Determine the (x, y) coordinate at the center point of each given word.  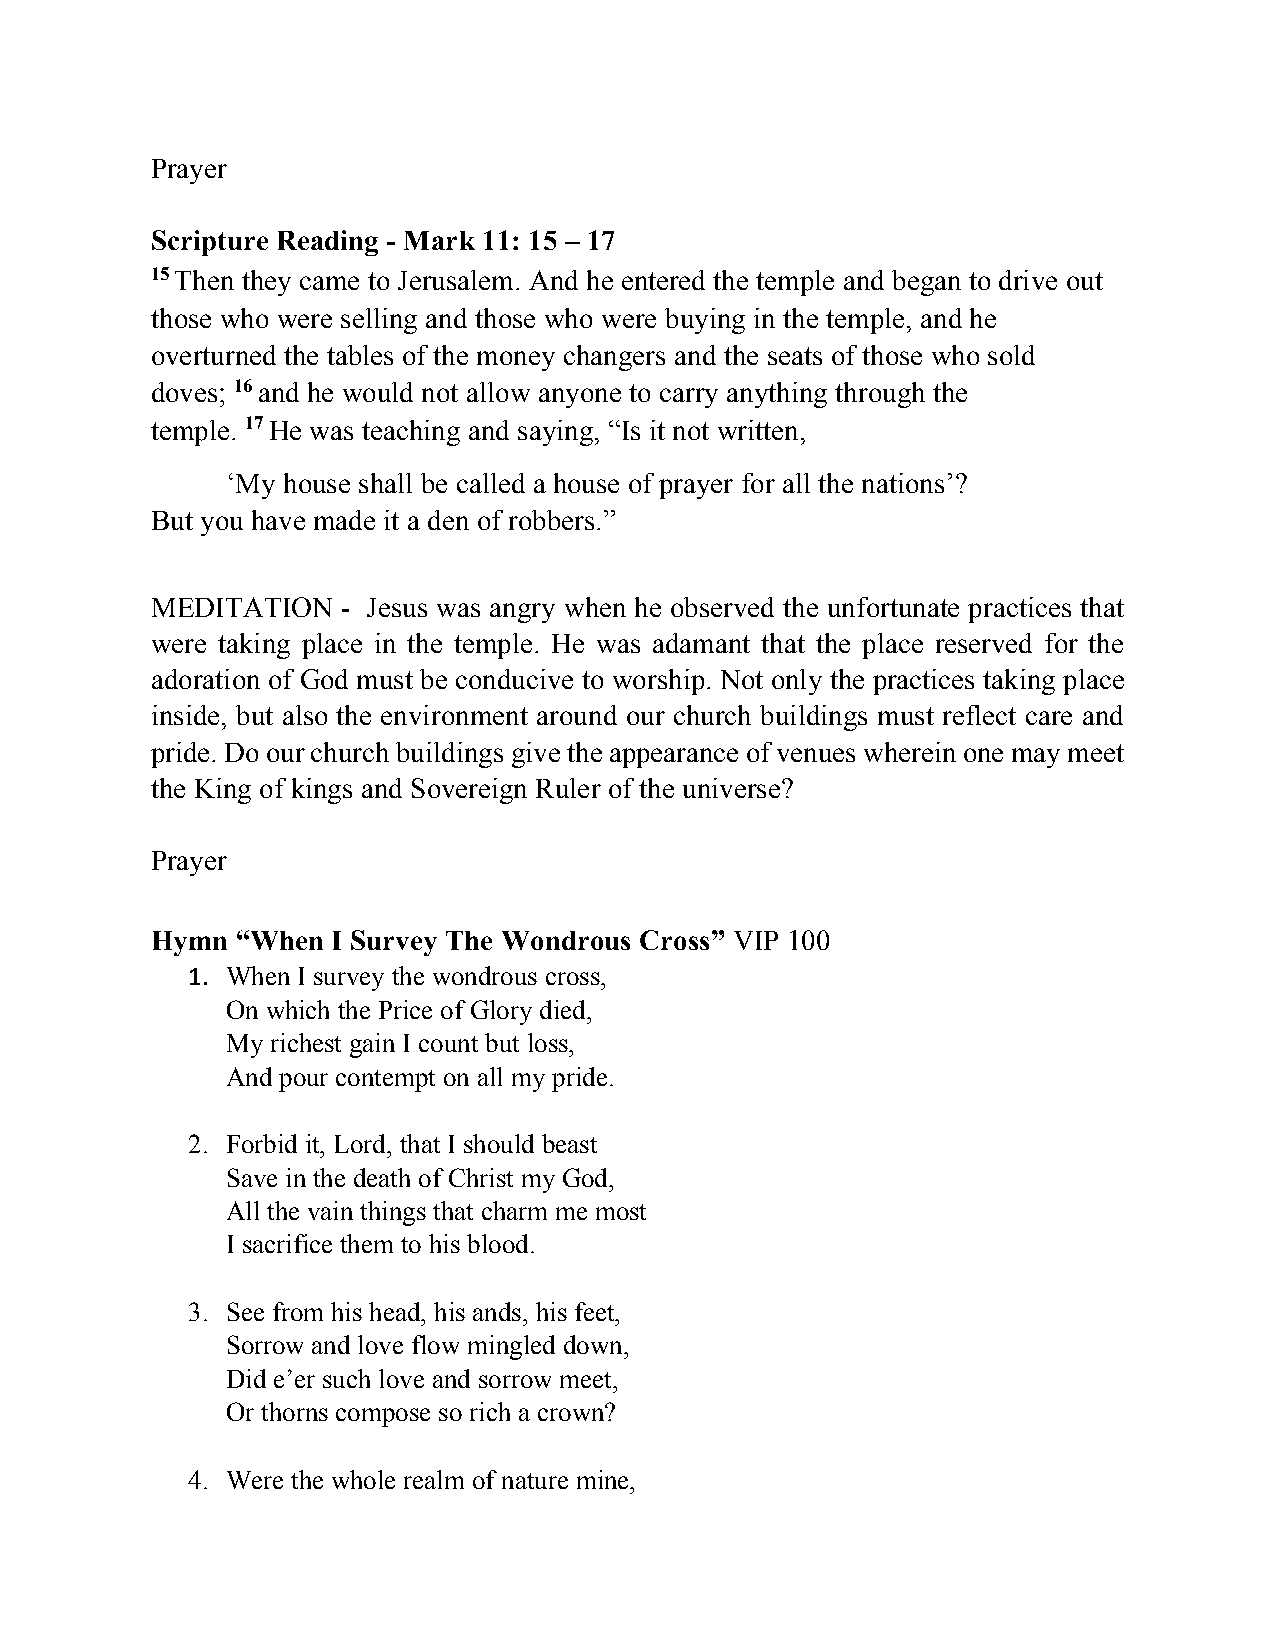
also (305, 715)
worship (658, 682)
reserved (984, 643)
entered (663, 280)
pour (303, 1082)
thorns (294, 1411)
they (266, 283)
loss (549, 1042)
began (926, 283)
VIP (756, 940)
